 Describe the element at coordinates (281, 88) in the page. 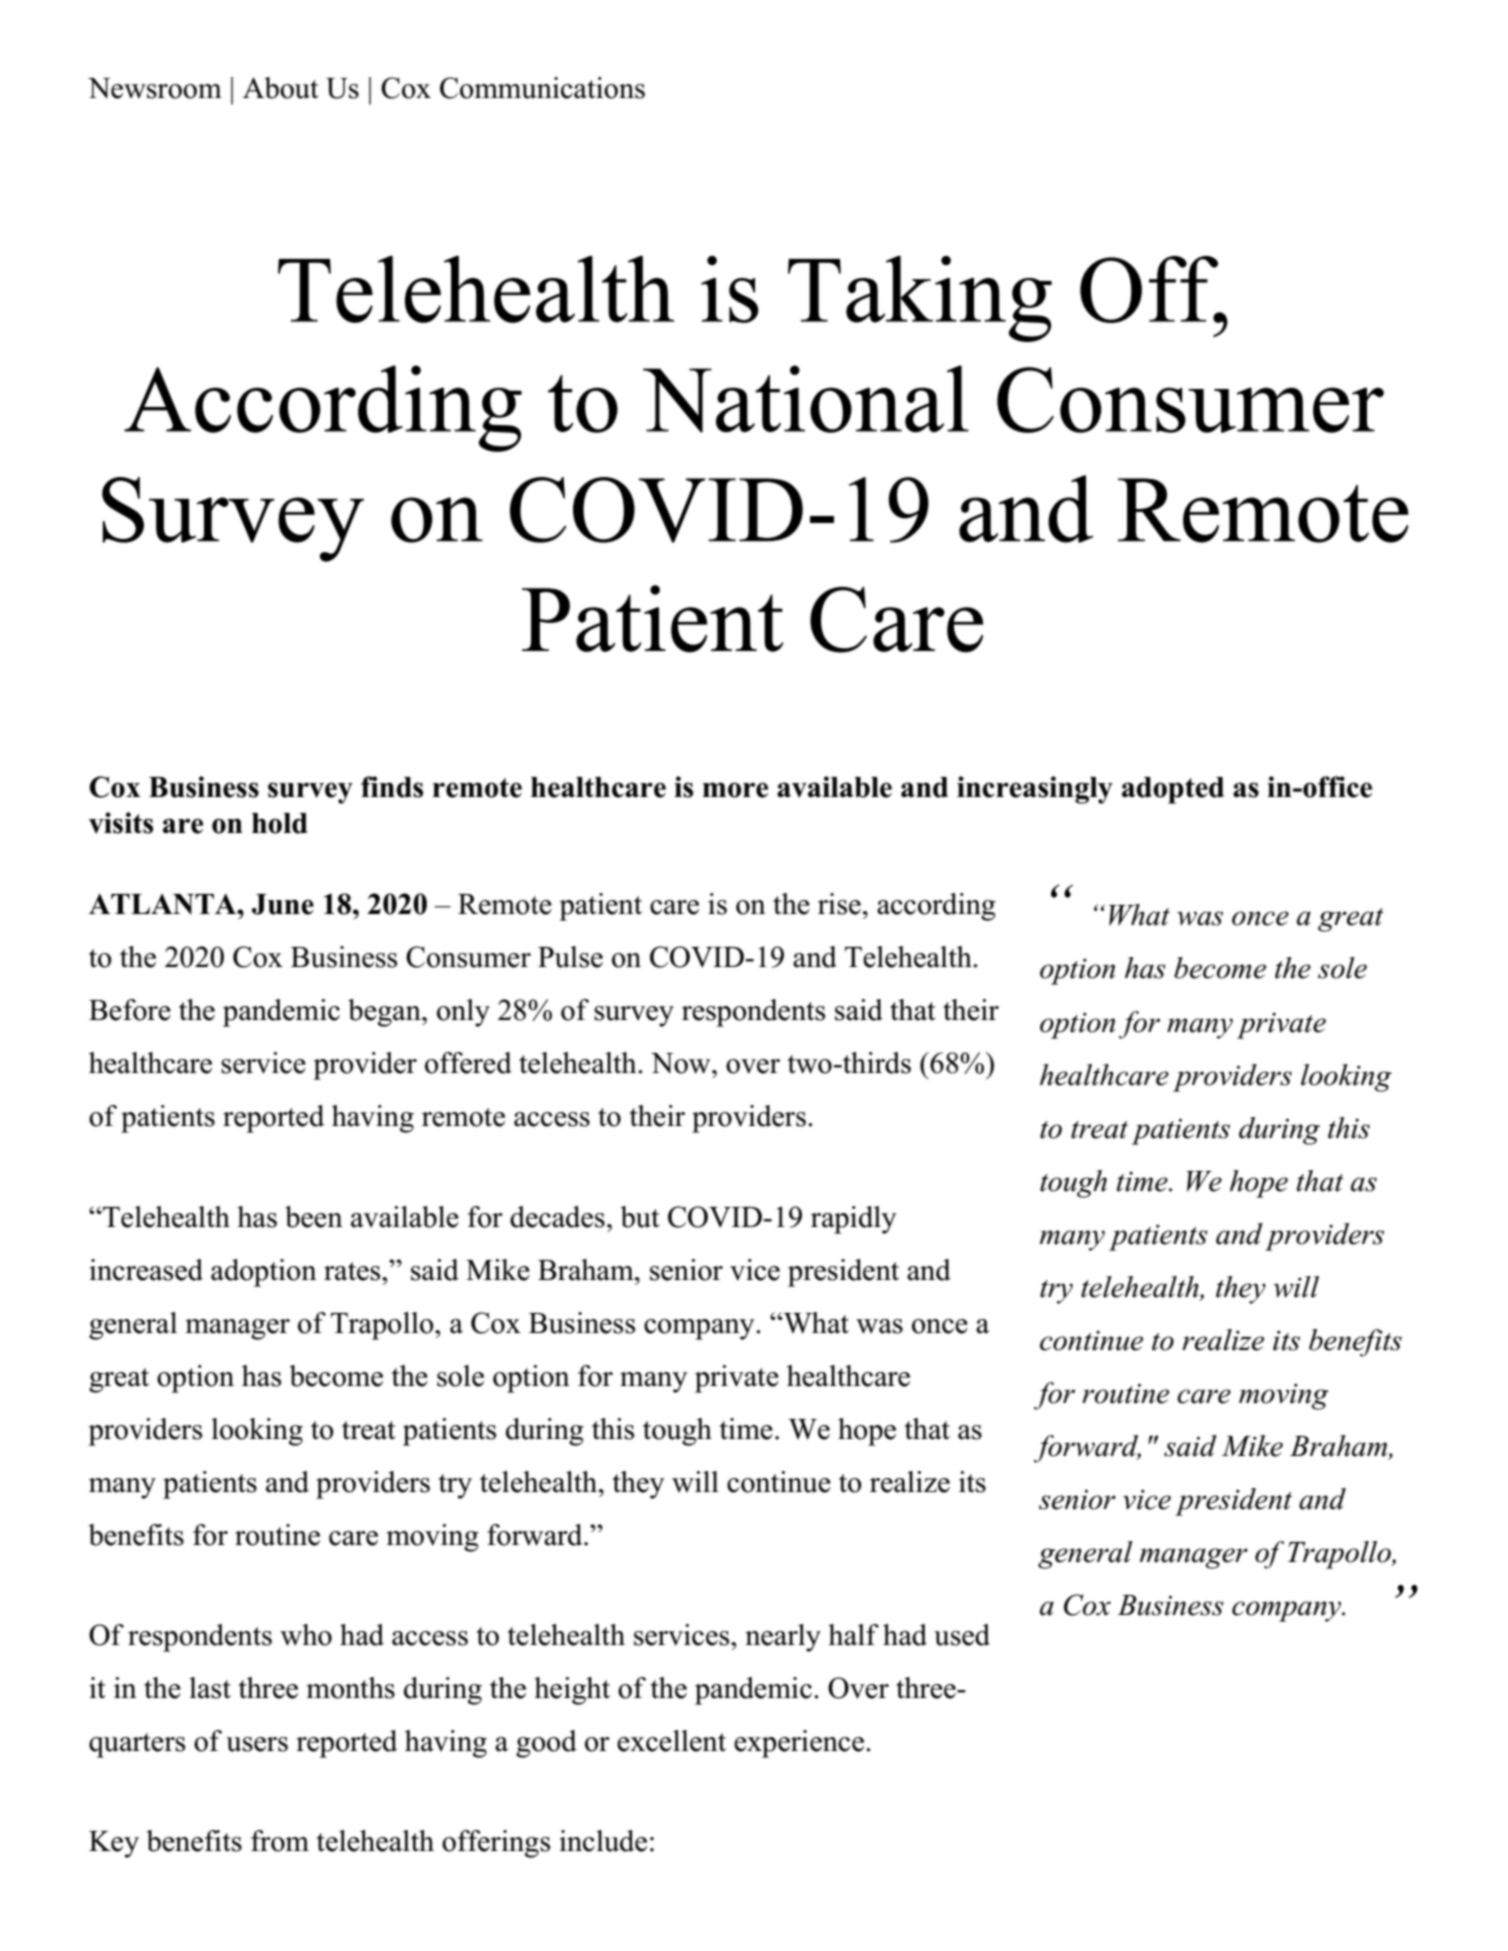

I see `About` at that location.
